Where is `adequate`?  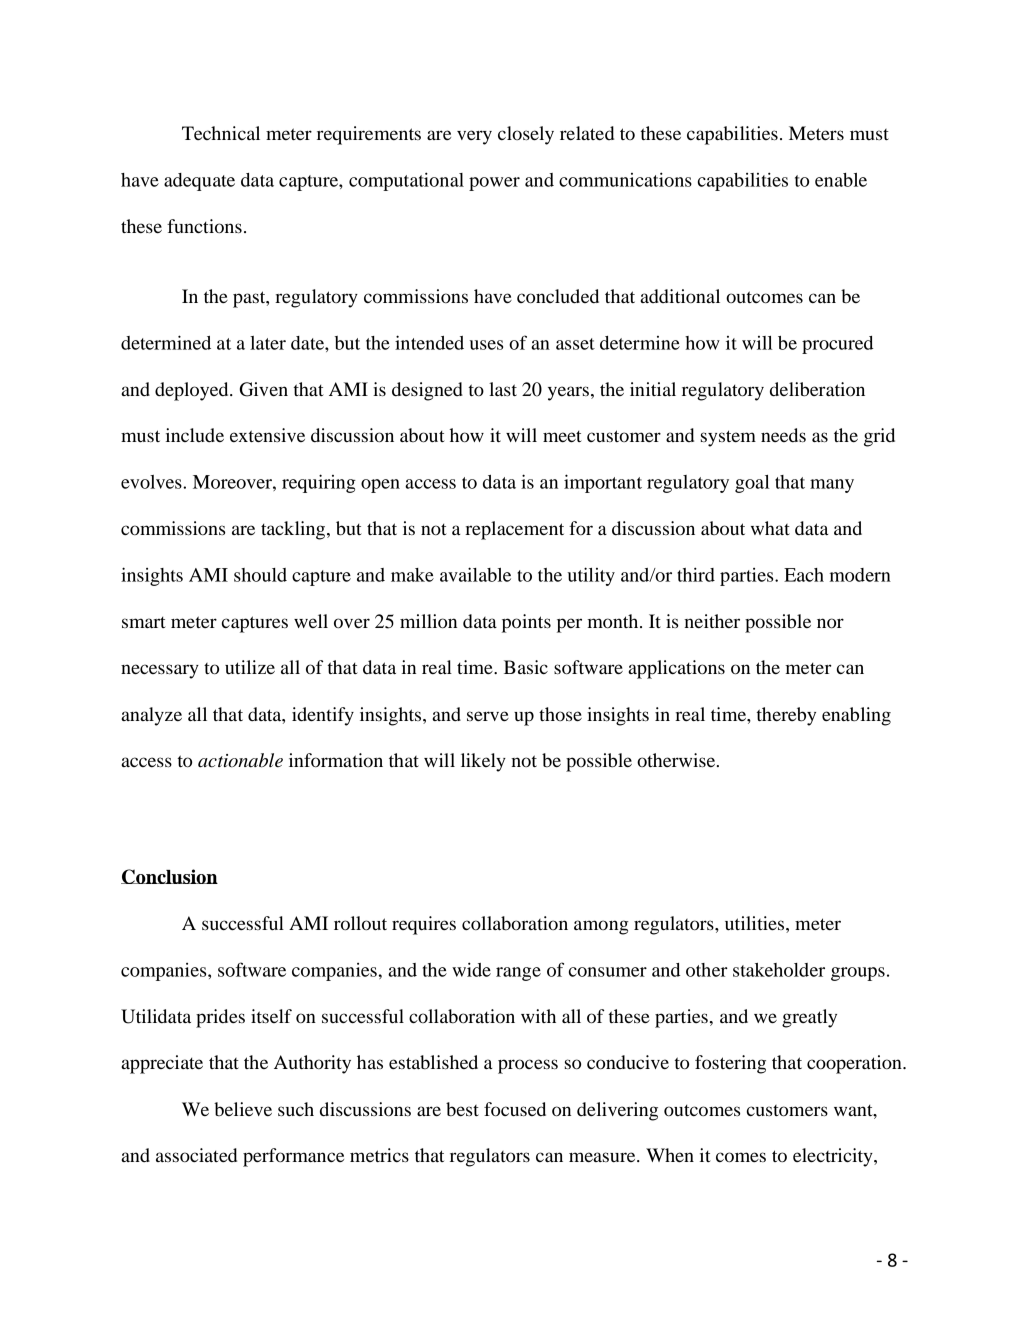 adequate is located at coordinates (199, 182).
